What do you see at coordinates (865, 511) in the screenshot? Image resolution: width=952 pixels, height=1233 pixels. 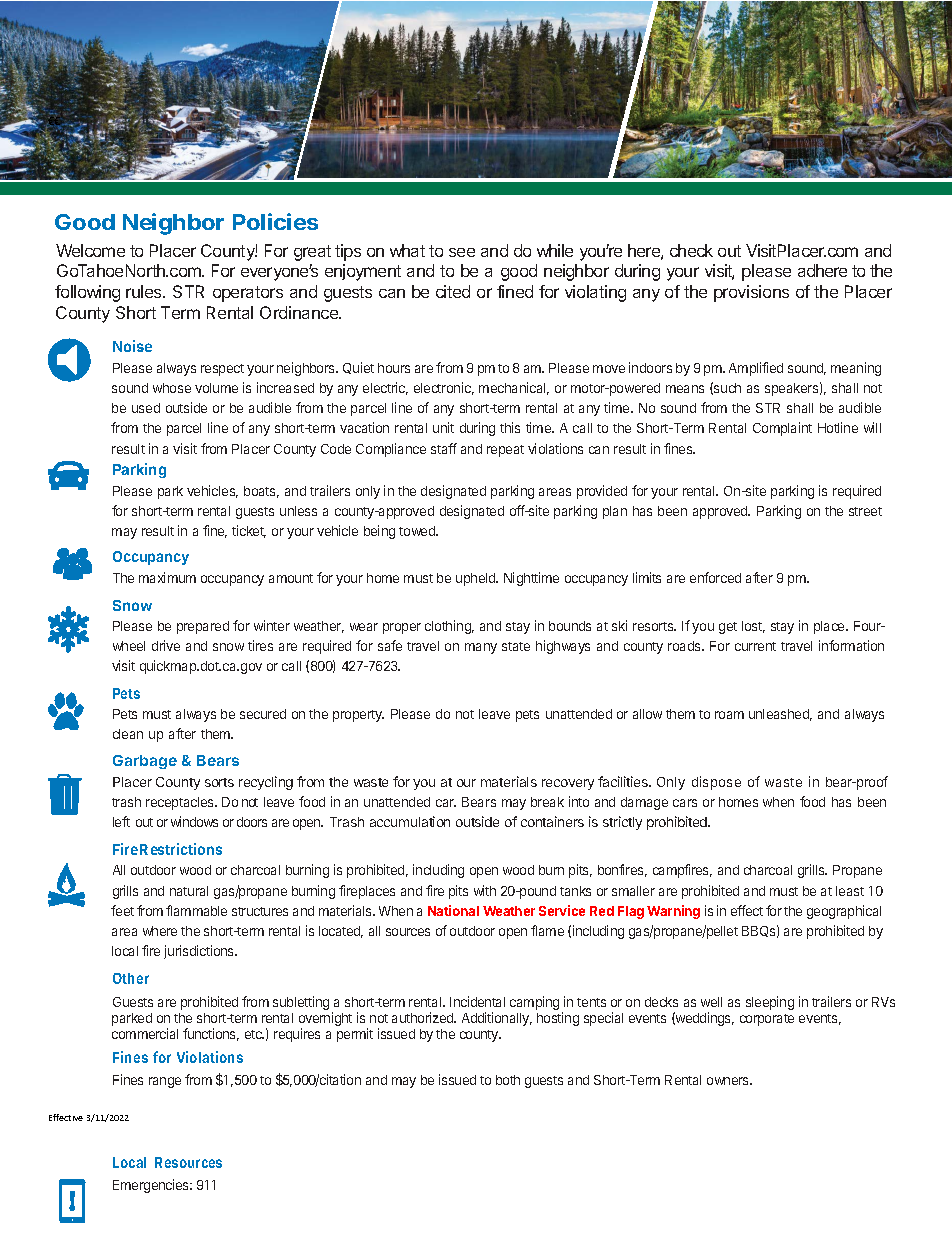 I see `street` at bounding box center [865, 511].
